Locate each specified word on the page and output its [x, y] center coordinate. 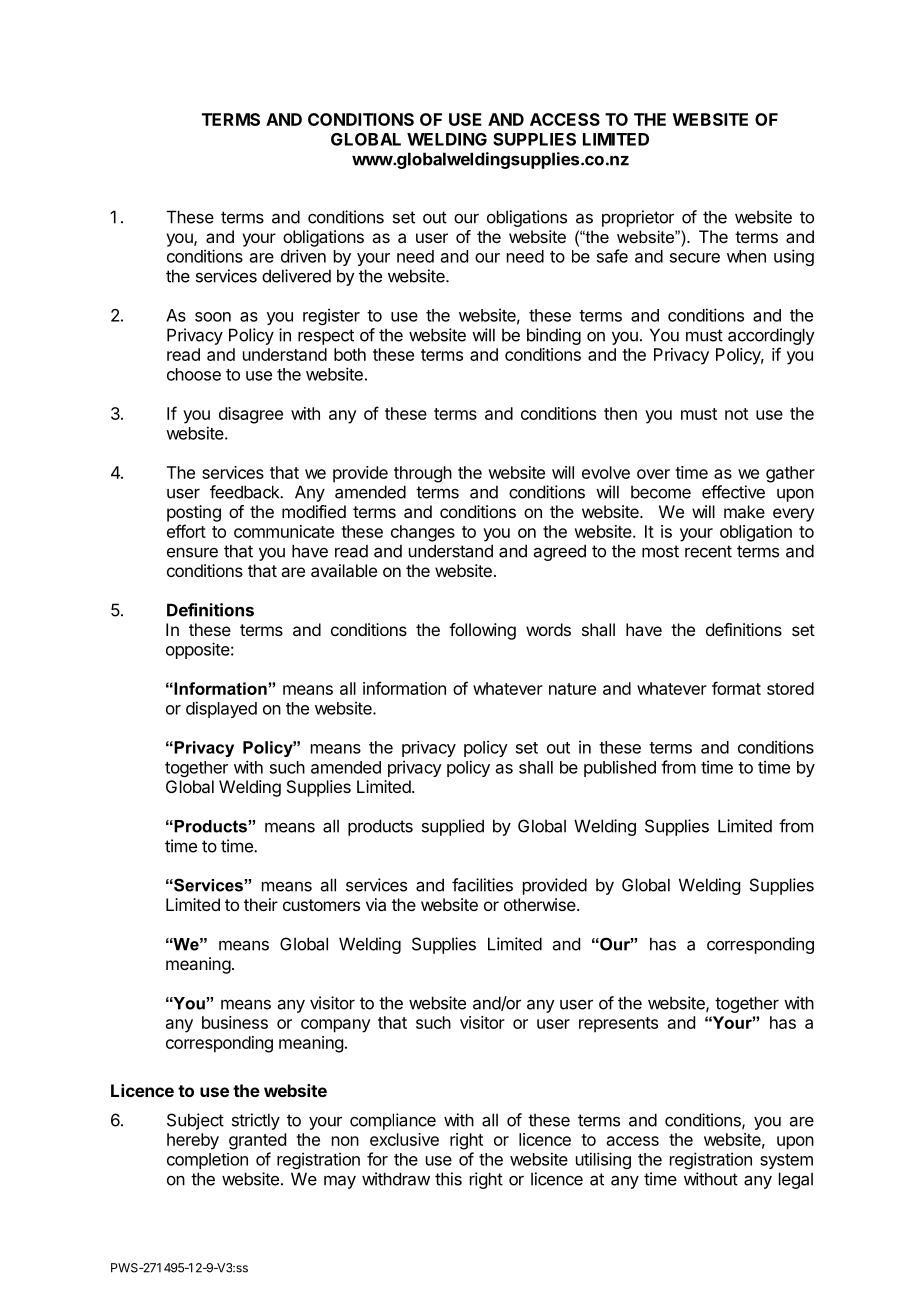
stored [790, 688]
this [448, 1179]
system [786, 1161]
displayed [221, 709]
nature [572, 689]
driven [303, 256]
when [746, 256]
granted [257, 1141]
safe [612, 256]
